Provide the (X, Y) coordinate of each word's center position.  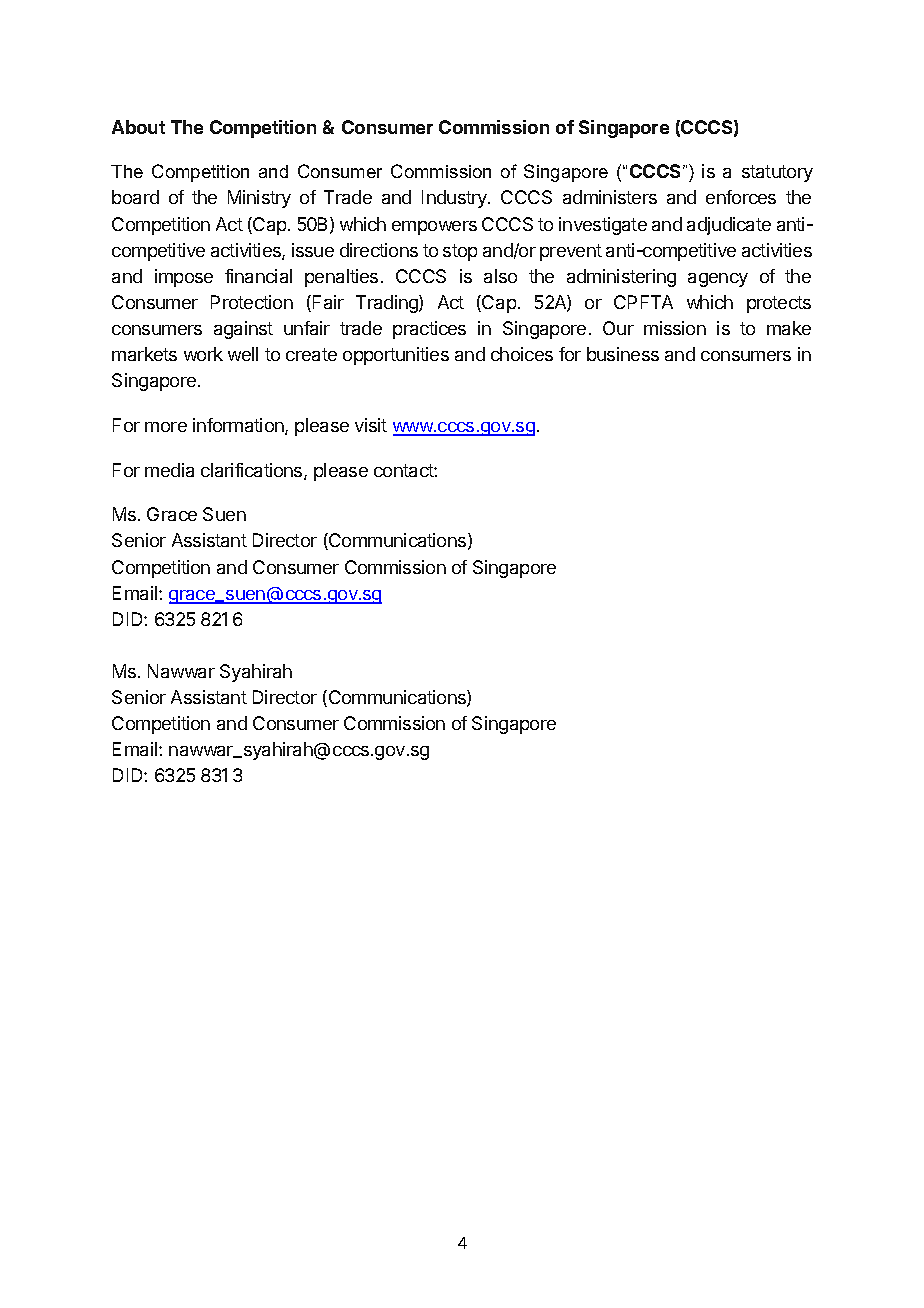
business (623, 354)
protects (779, 304)
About (138, 127)
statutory (777, 173)
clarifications (253, 471)
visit (371, 425)
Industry (455, 199)
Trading (388, 304)
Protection (252, 302)
